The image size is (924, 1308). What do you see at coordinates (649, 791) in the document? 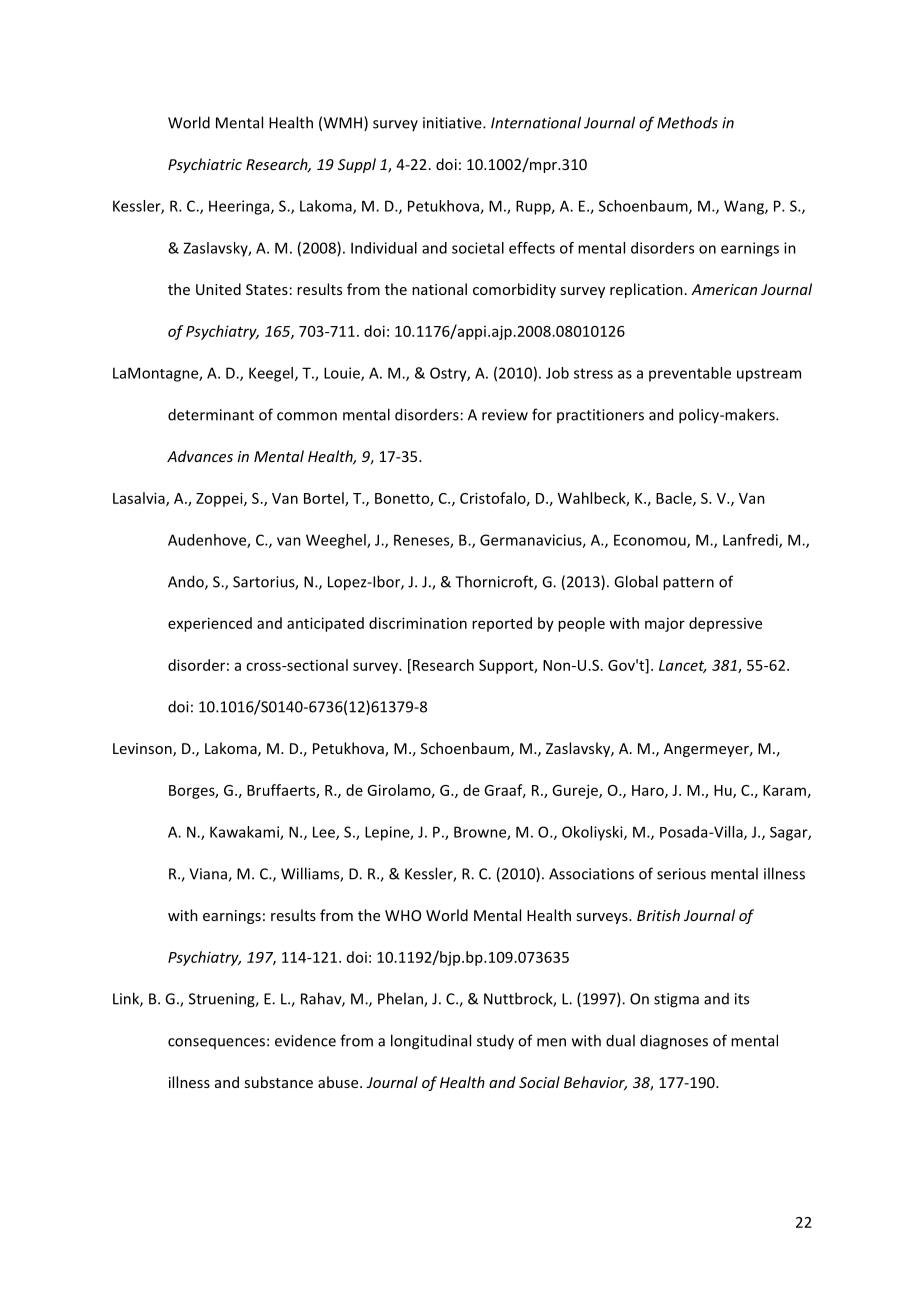
I see `Haro` at bounding box center [649, 791].
